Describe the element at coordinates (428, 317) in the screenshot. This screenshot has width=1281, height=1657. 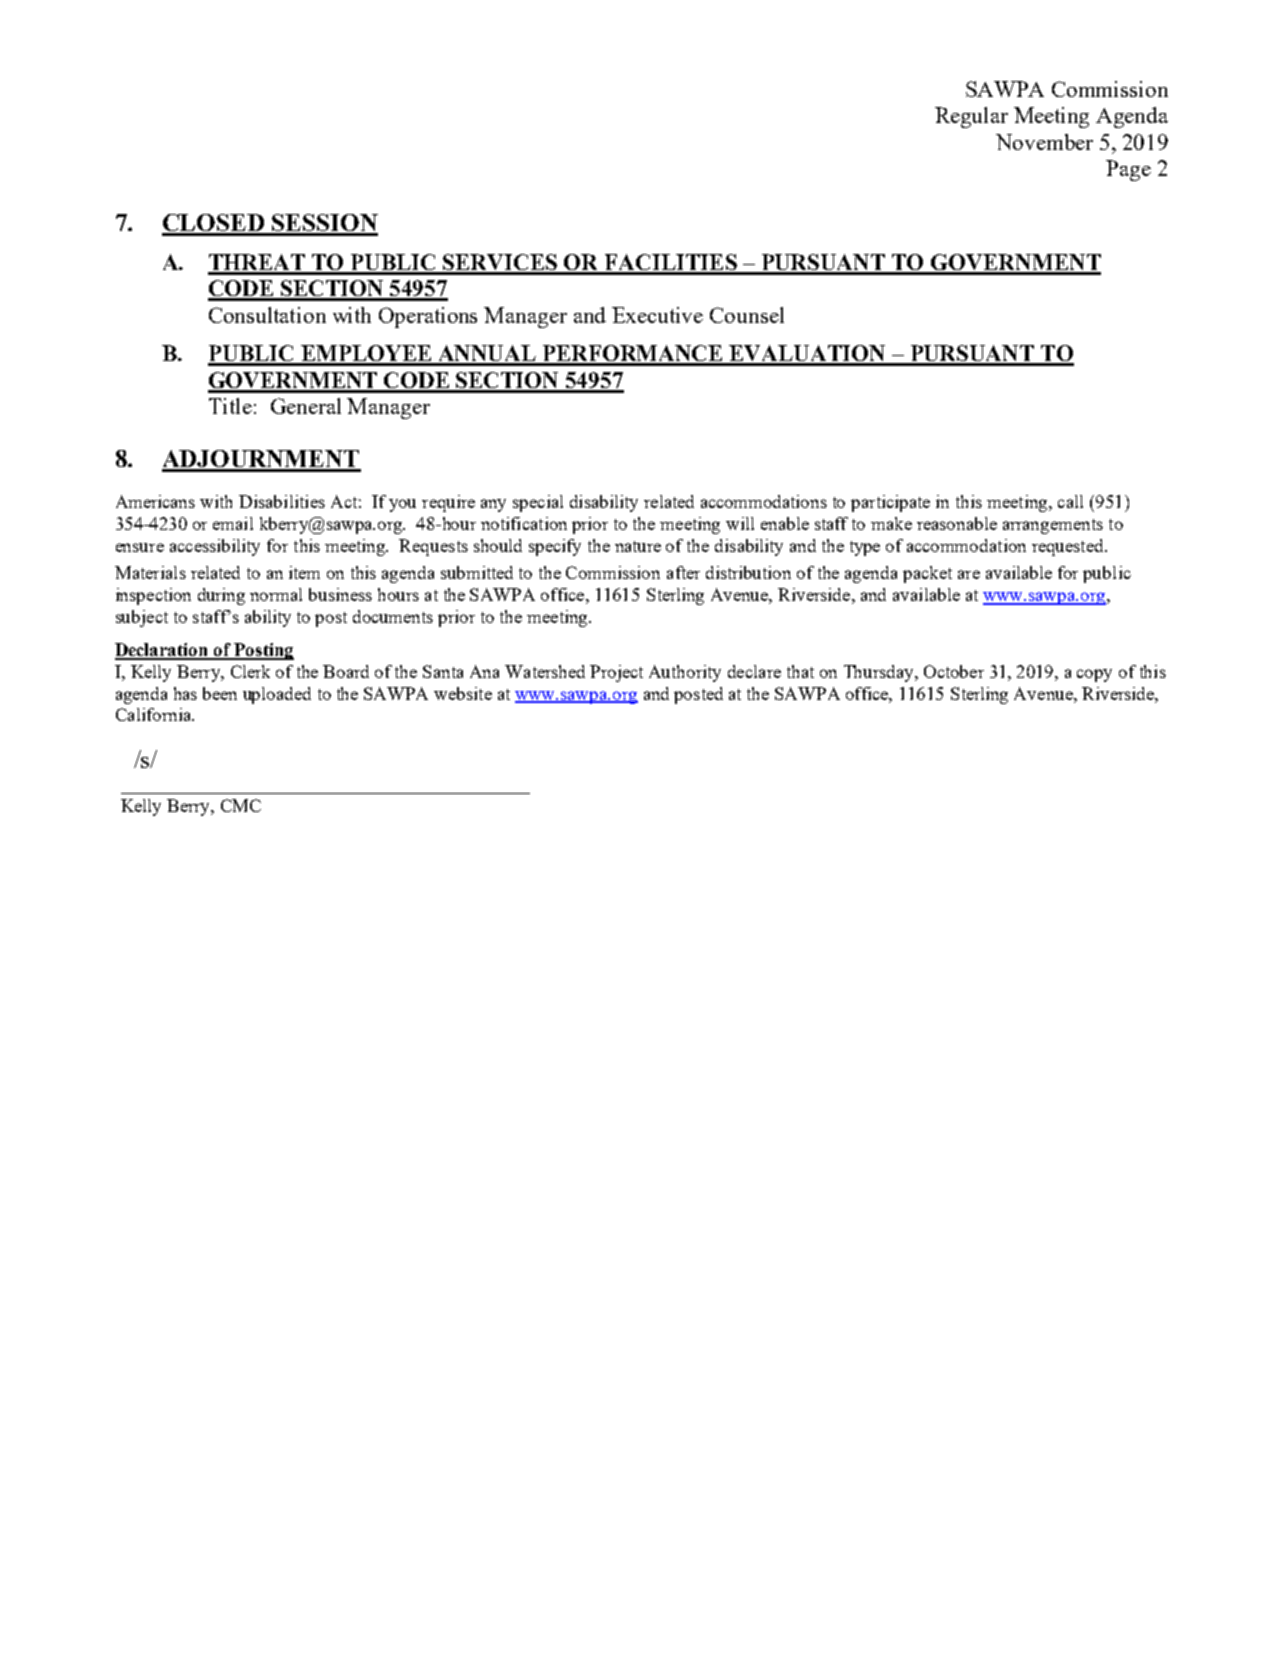
I see `Operations` at that location.
